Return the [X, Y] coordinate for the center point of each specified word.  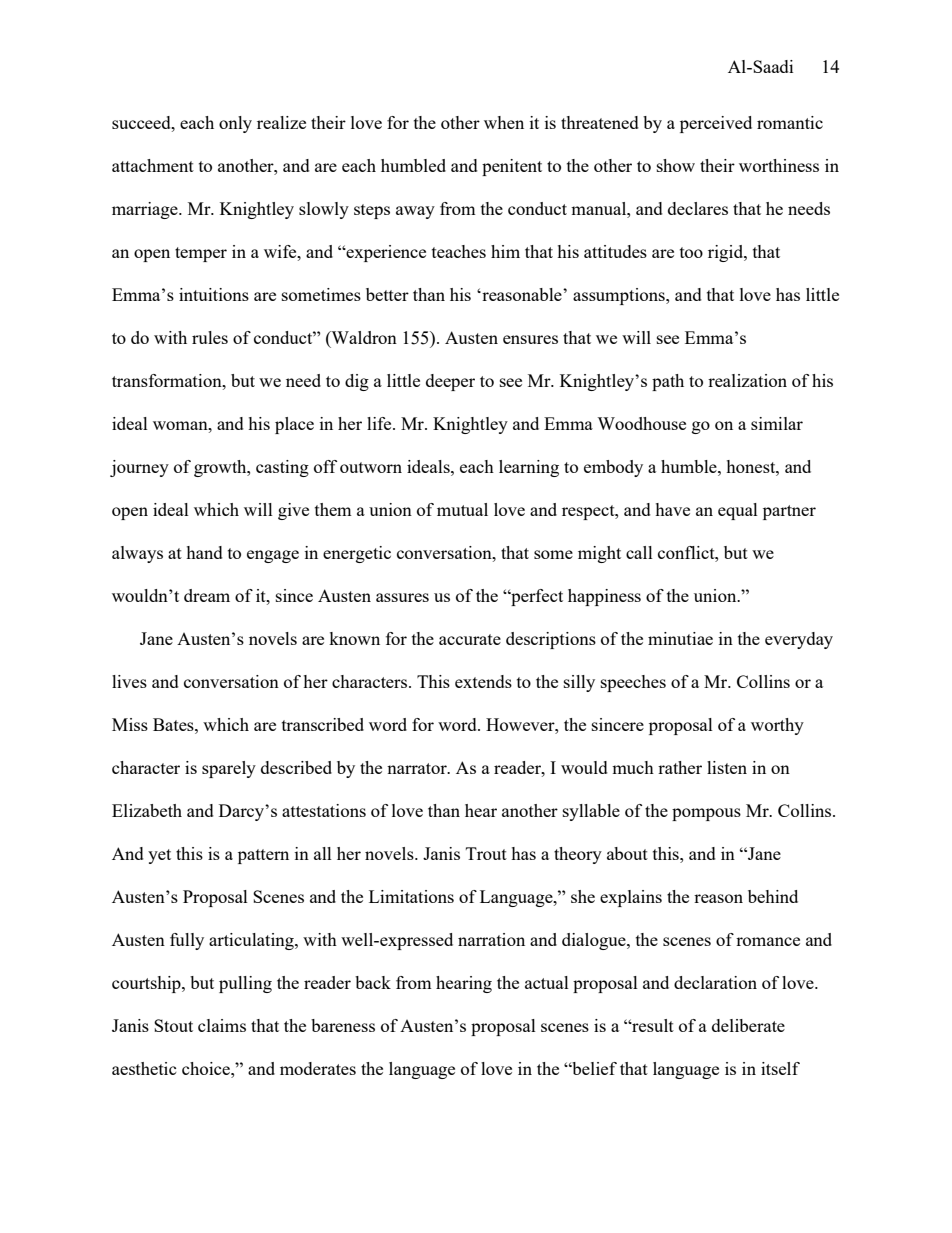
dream [207, 595]
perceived [716, 124]
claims [222, 1025]
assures [402, 597]
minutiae [680, 638]
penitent [512, 167]
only [235, 124]
